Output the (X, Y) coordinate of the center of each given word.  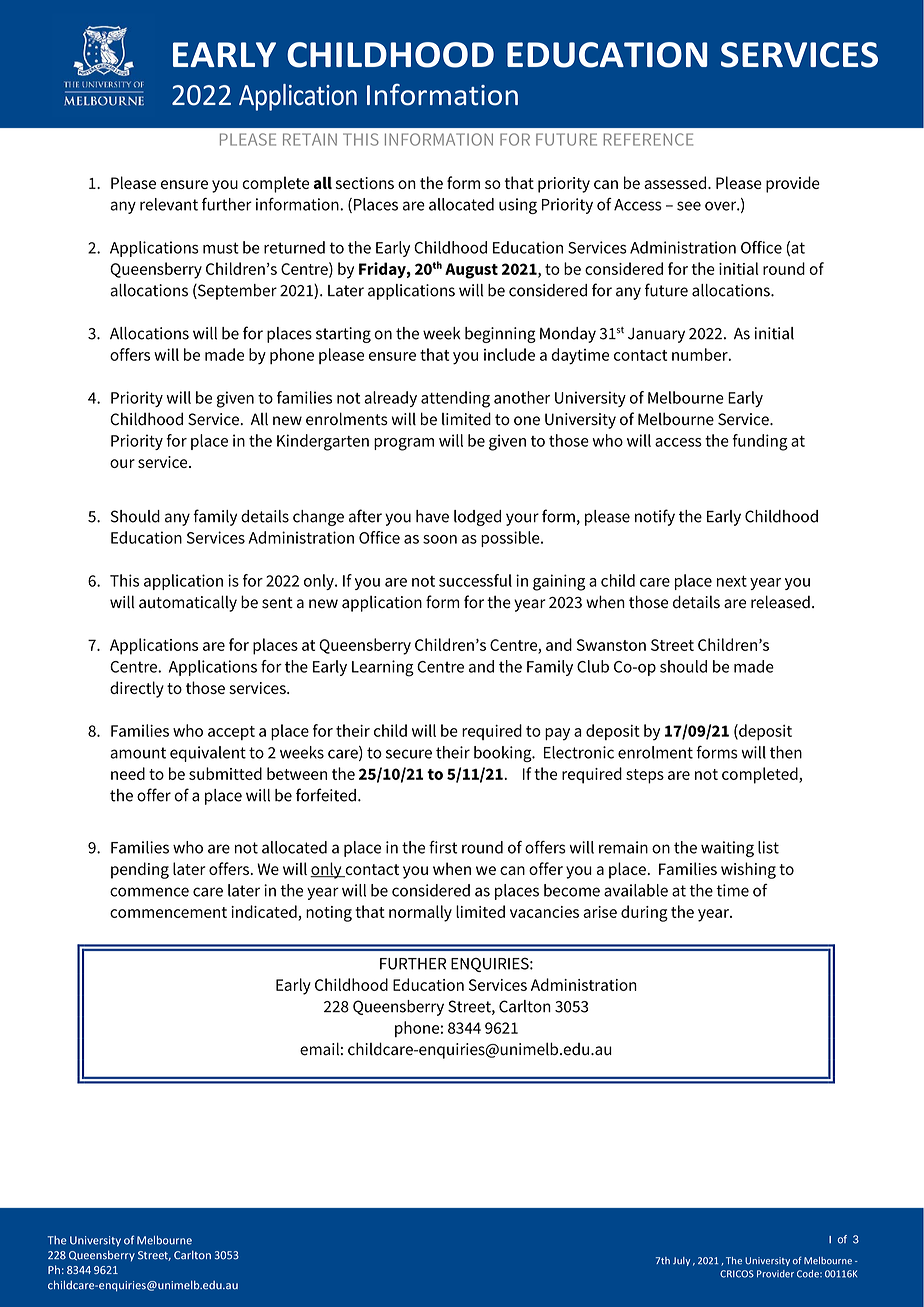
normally (420, 913)
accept (231, 733)
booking (504, 754)
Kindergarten (323, 442)
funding (760, 442)
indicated (264, 911)
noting (329, 914)
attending (455, 399)
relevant (169, 204)
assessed (676, 182)
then (786, 752)
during (644, 913)
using (518, 206)
